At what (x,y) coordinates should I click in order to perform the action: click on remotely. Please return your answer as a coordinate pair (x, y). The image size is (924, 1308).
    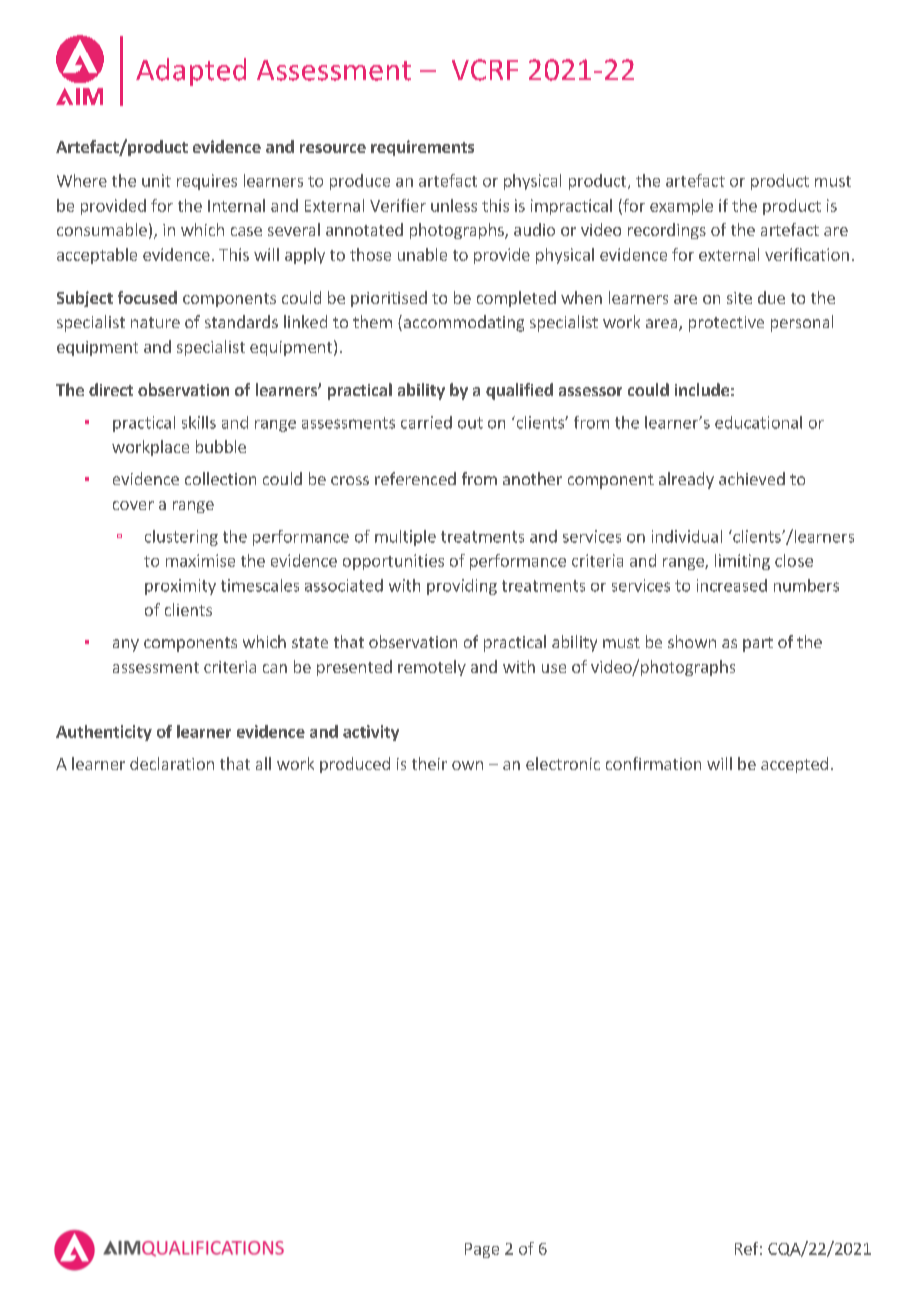
    Looking at the image, I should click on (432, 668).
